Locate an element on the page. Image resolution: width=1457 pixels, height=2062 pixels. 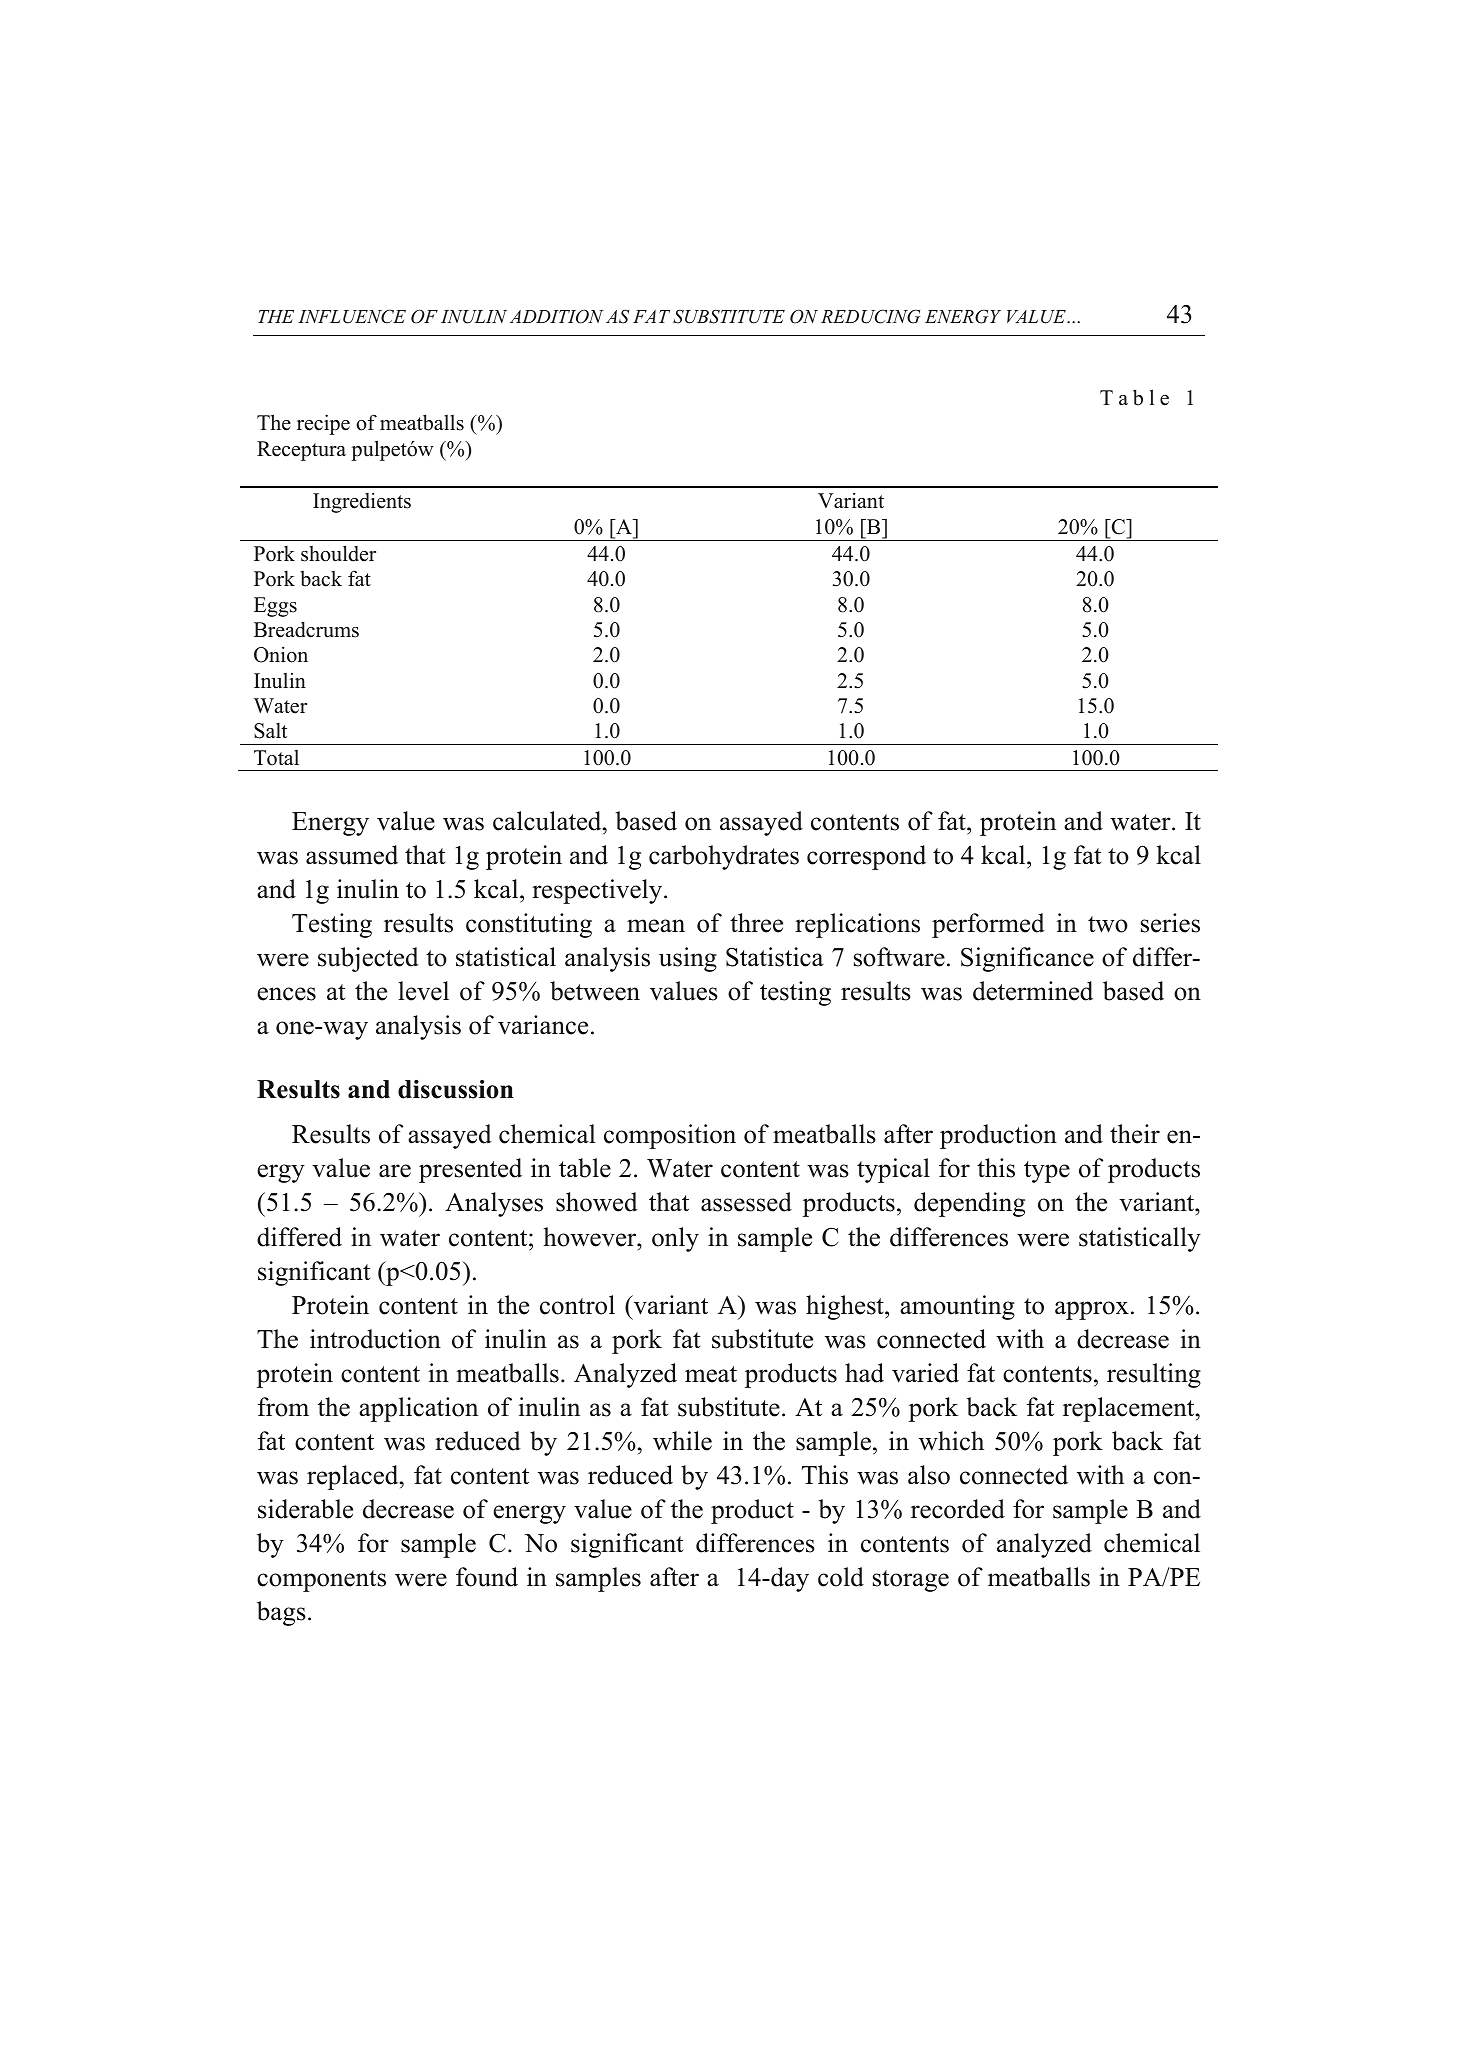
components is located at coordinates (321, 1581).
